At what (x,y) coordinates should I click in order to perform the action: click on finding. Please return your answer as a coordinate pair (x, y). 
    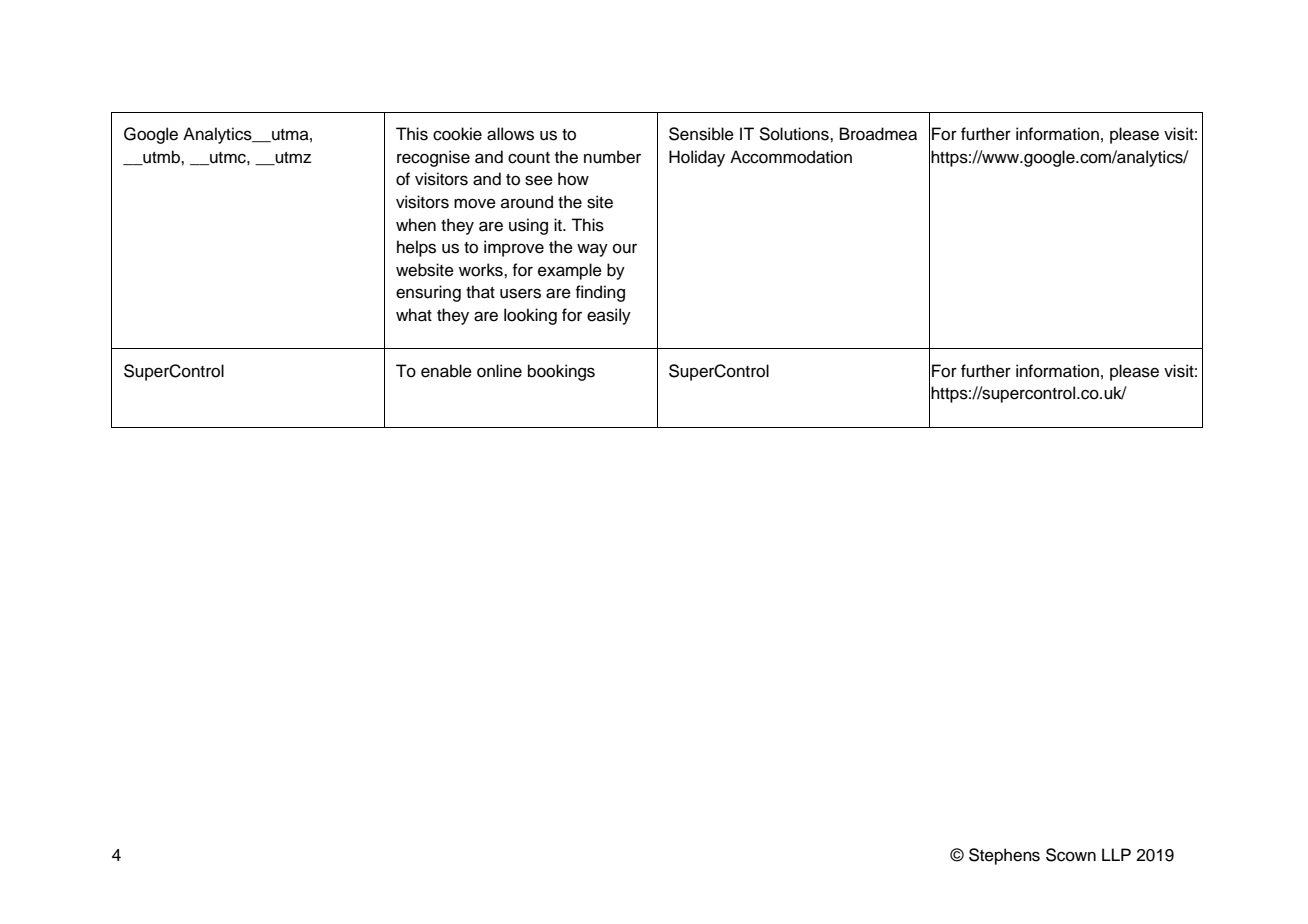
    Looking at the image, I should click on (600, 293).
